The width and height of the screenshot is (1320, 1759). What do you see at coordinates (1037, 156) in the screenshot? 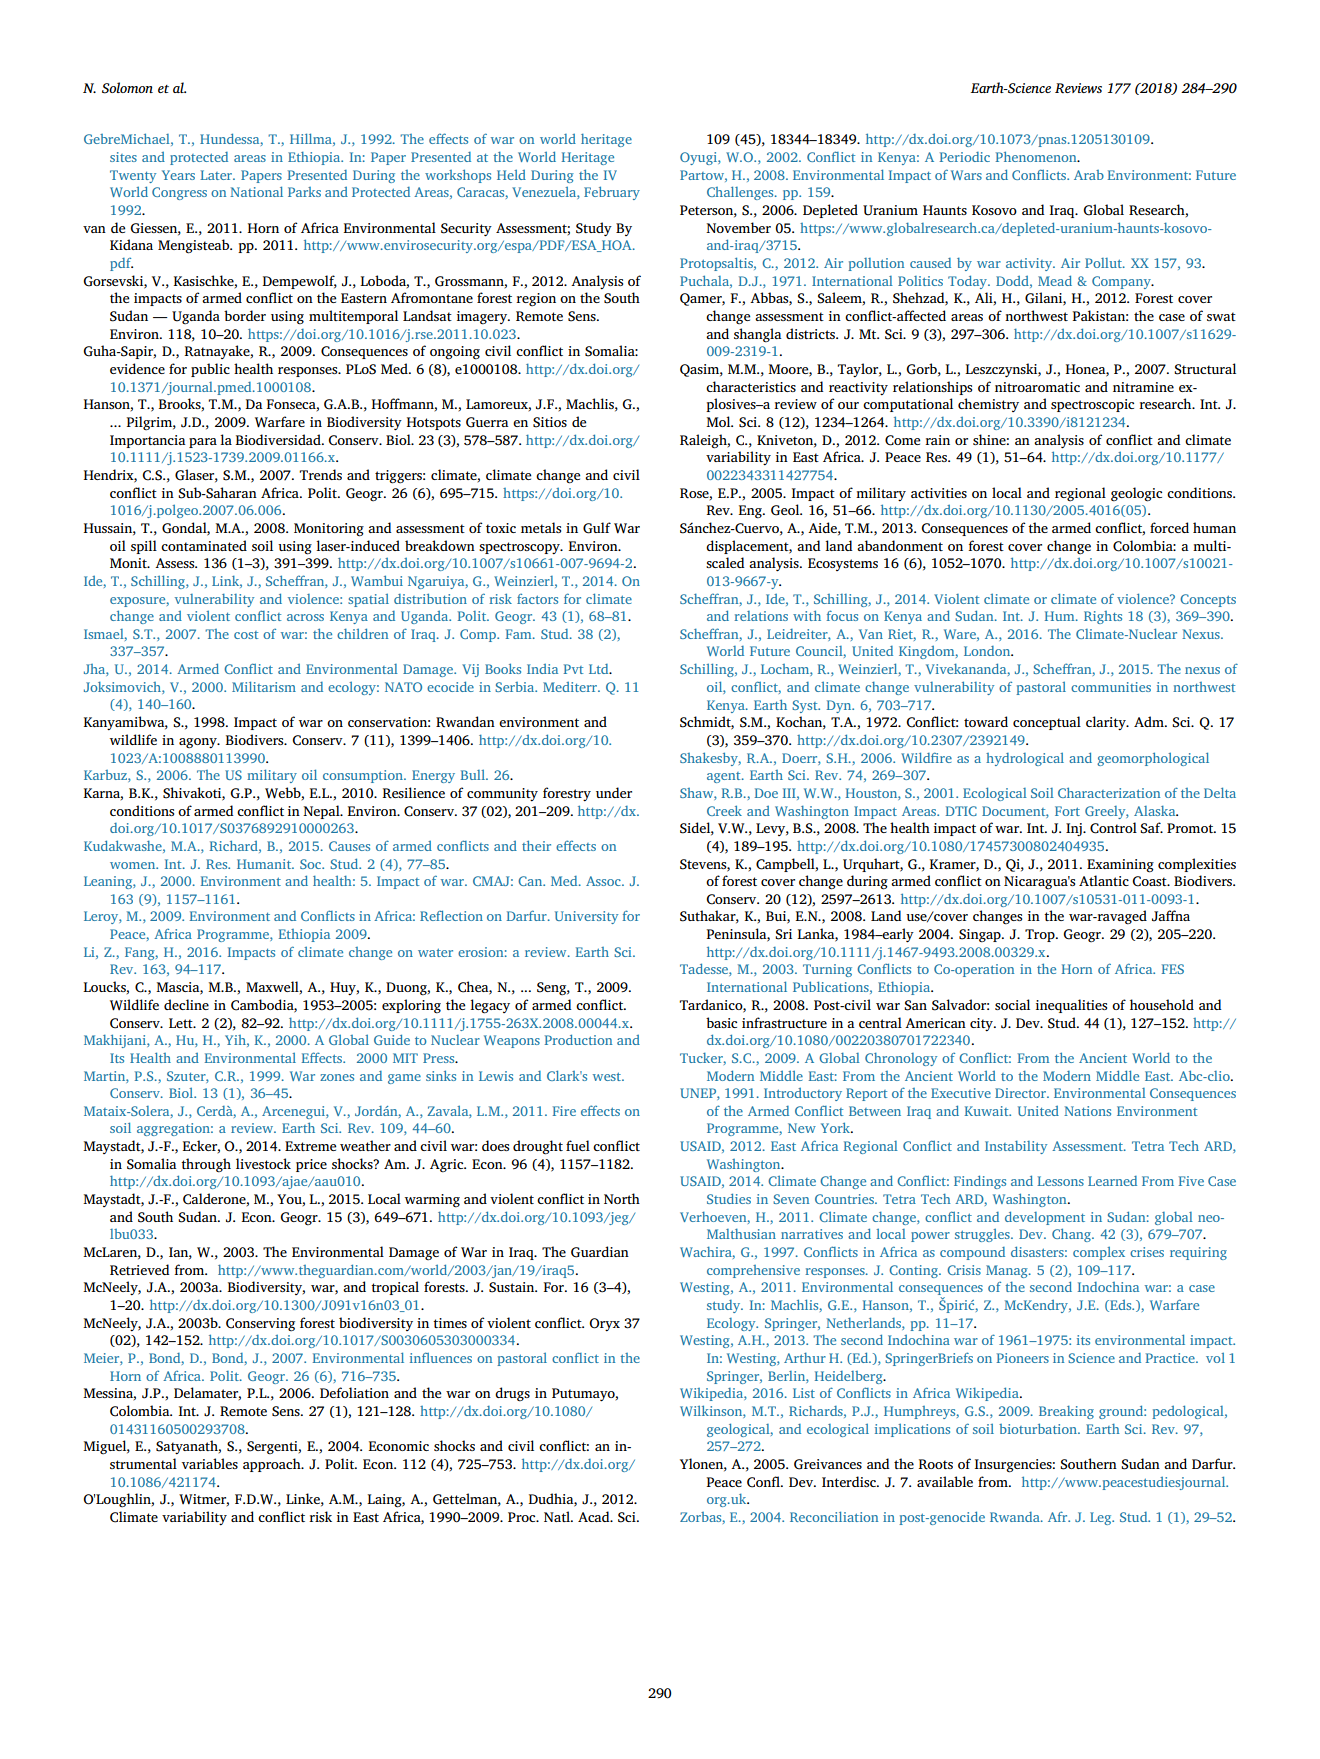
I see `Phenomenon` at bounding box center [1037, 156].
